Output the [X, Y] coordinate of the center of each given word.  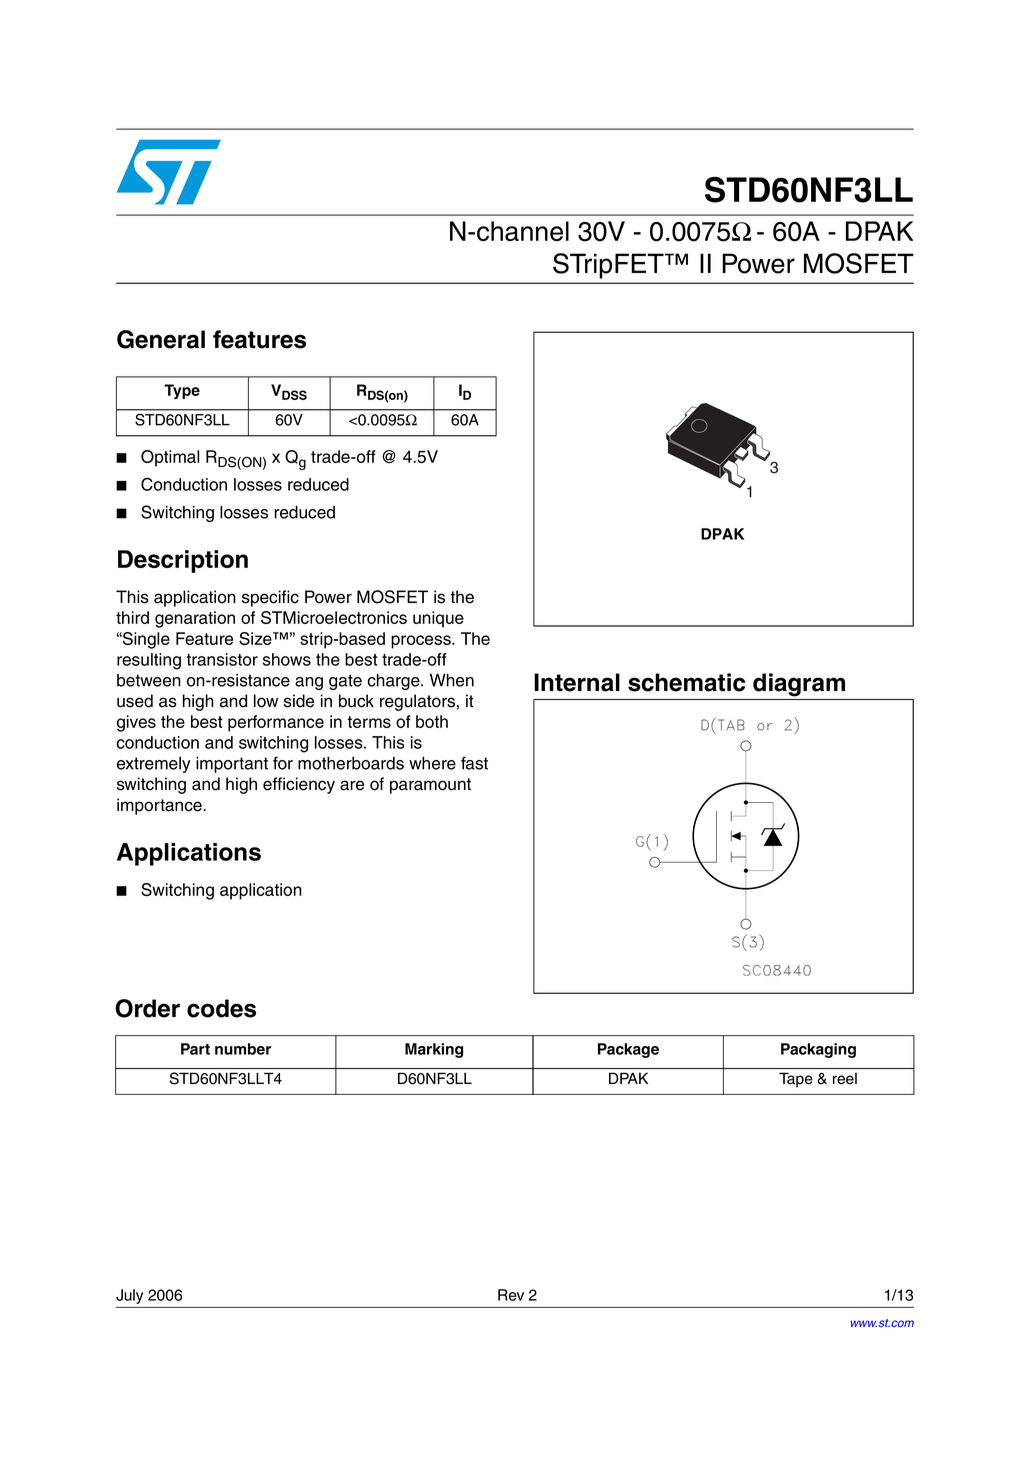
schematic [686, 682]
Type [182, 391]
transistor [222, 659]
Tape [796, 1080]
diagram [799, 685]
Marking [434, 1050]
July [129, 1296]
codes [221, 1008]
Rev [511, 1295]
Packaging [818, 1050]
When [452, 680]
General [161, 339]
